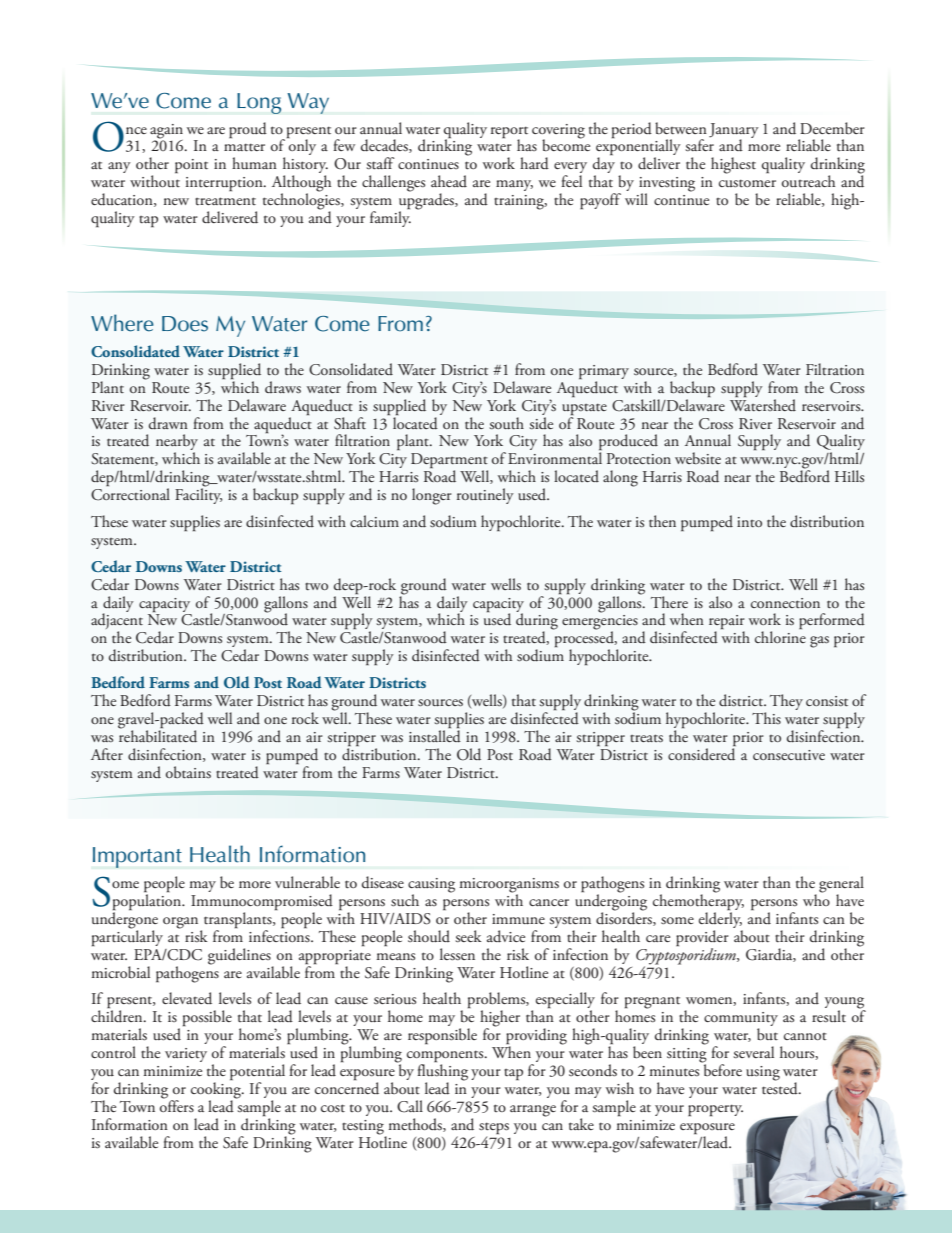  Describe the element at coordinates (537, 621) in the image. I see `during` at that location.
